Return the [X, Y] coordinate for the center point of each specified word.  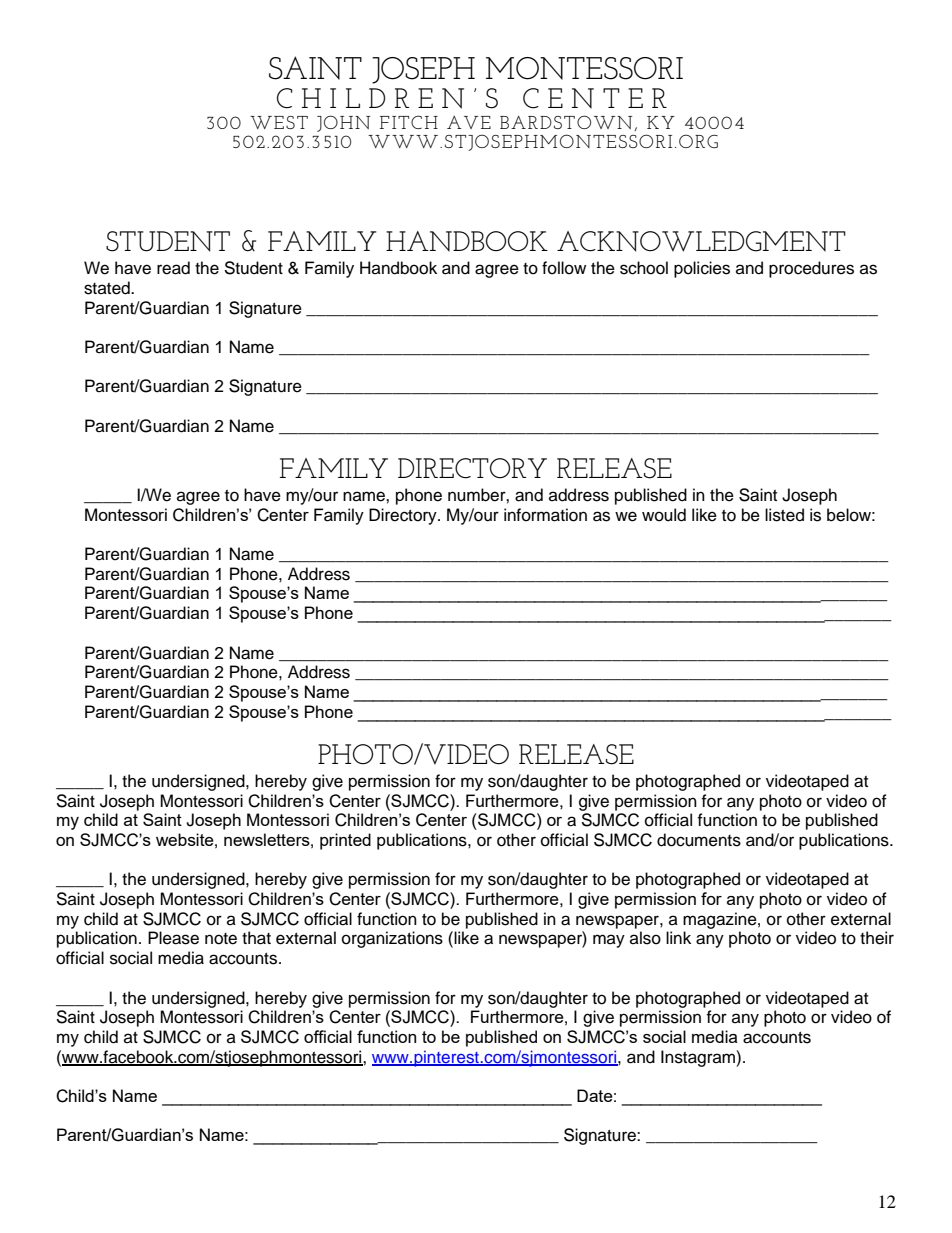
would [664, 515]
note [221, 939]
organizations [392, 939]
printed [345, 841]
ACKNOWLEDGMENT [701, 241]
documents [699, 840]
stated [108, 288]
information [545, 515]
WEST [279, 122]
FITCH [409, 122]
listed [784, 515]
